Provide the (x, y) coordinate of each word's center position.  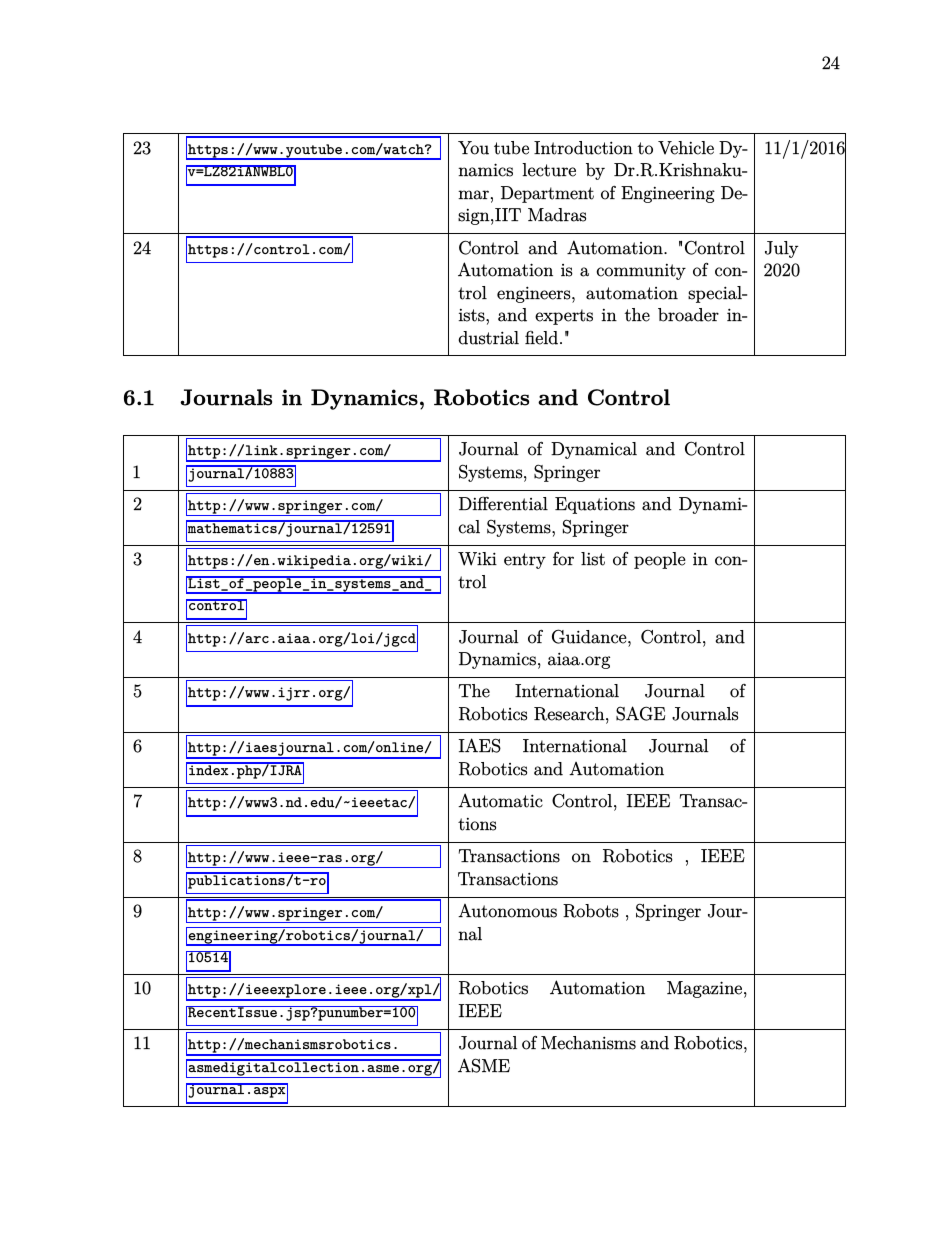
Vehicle (686, 148)
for (563, 558)
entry (525, 561)
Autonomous (507, 911)
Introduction (583, 148)
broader (688, 315)
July (781, 249)
